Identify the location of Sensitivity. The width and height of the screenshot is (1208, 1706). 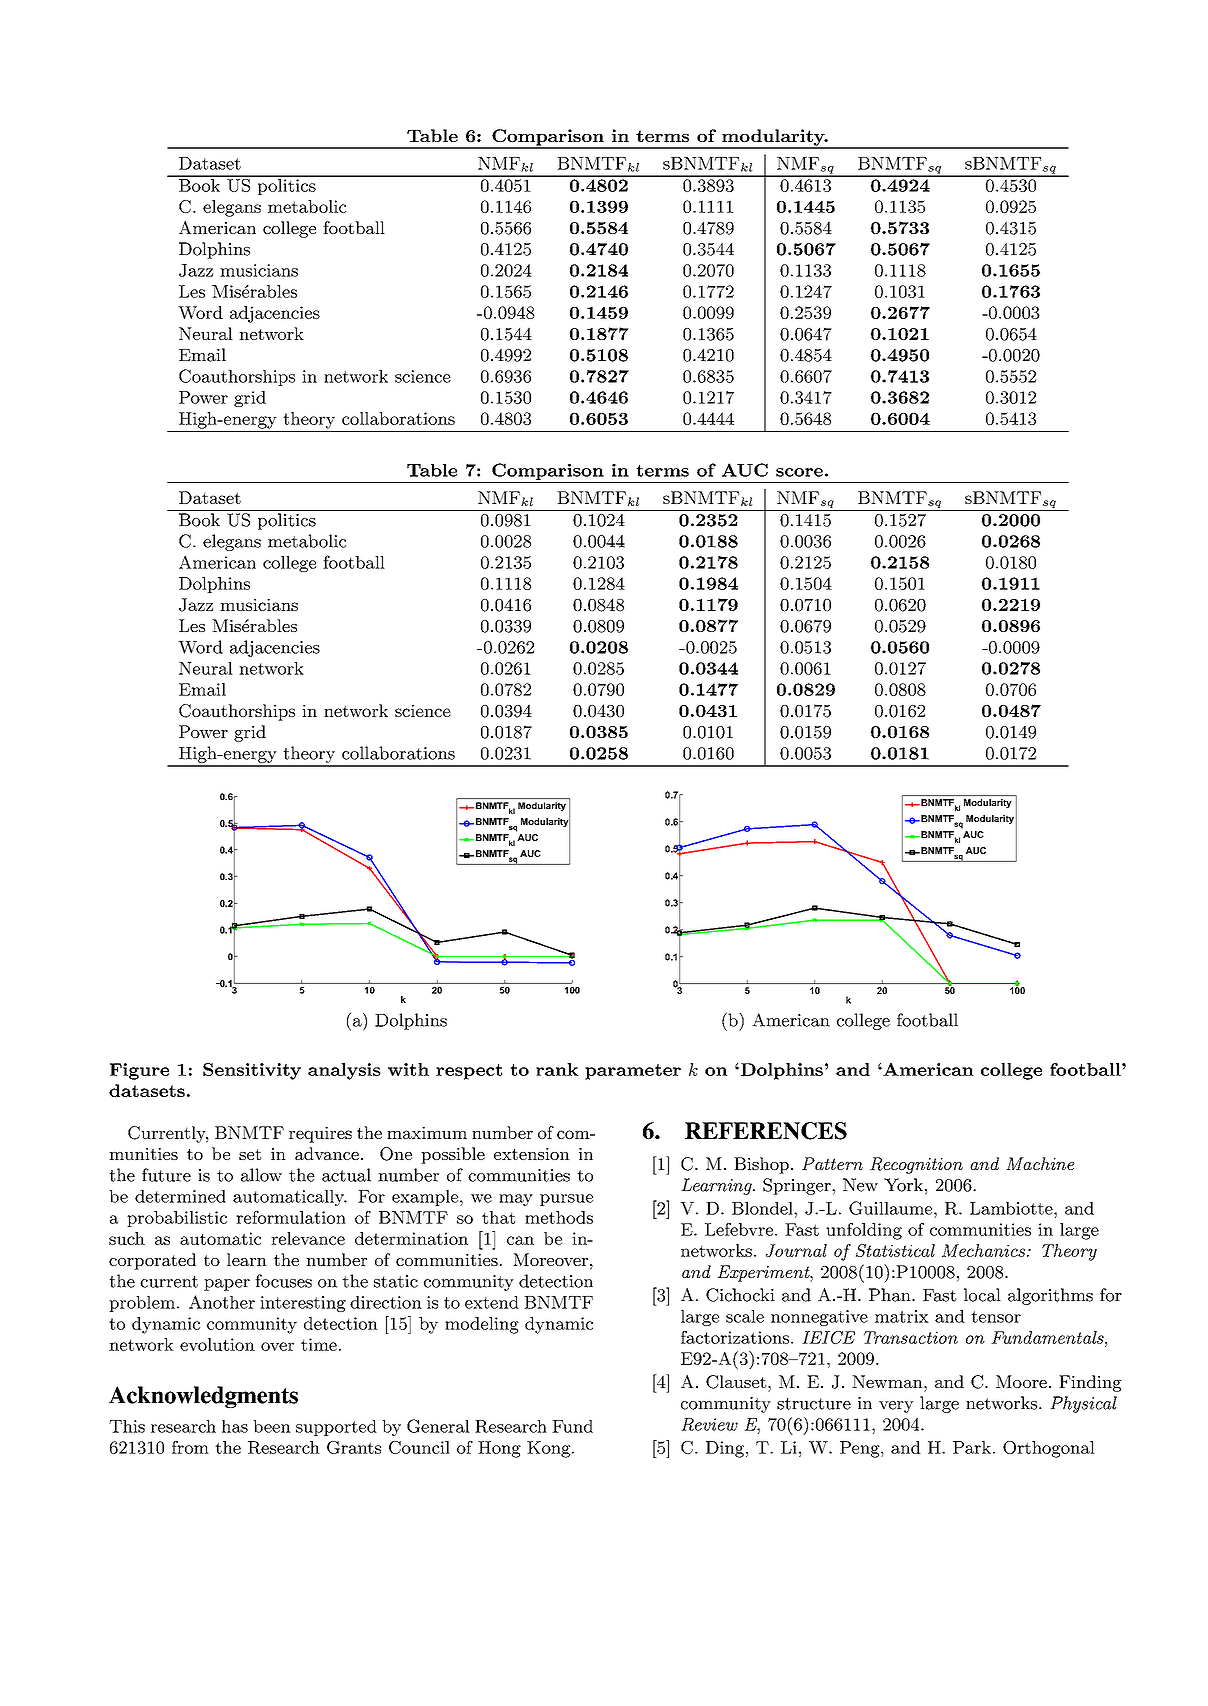
(252, 1071).
